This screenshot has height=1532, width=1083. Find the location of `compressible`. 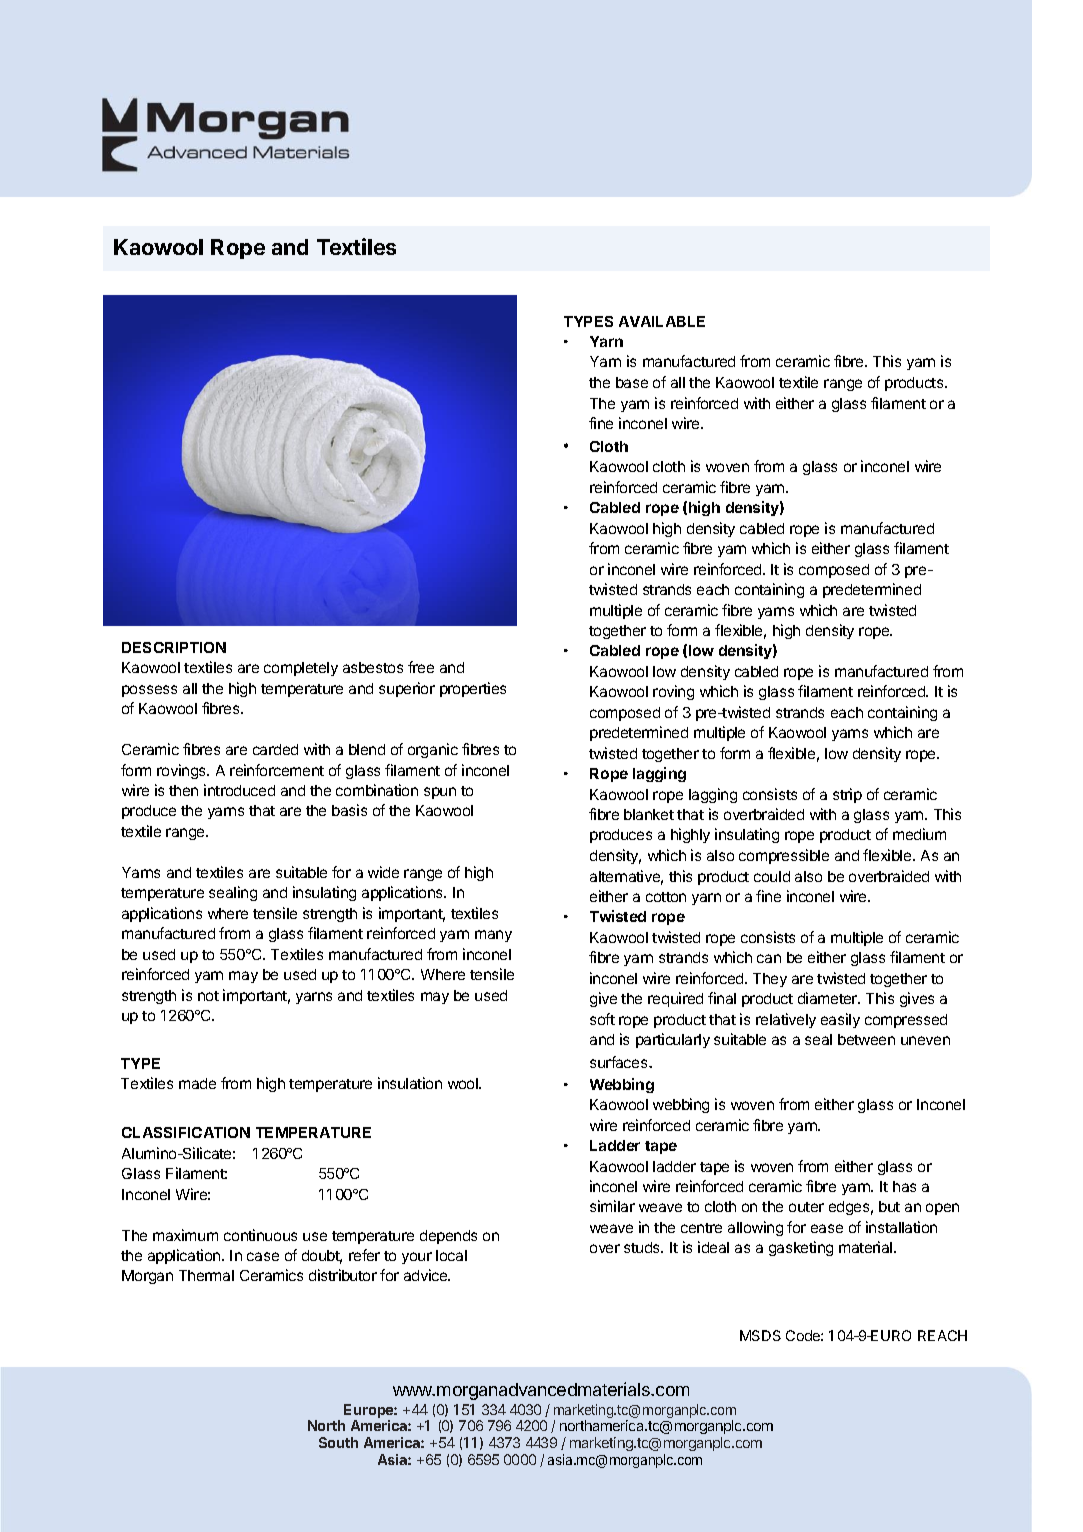

compressible is located at coordinates (784, 856).
